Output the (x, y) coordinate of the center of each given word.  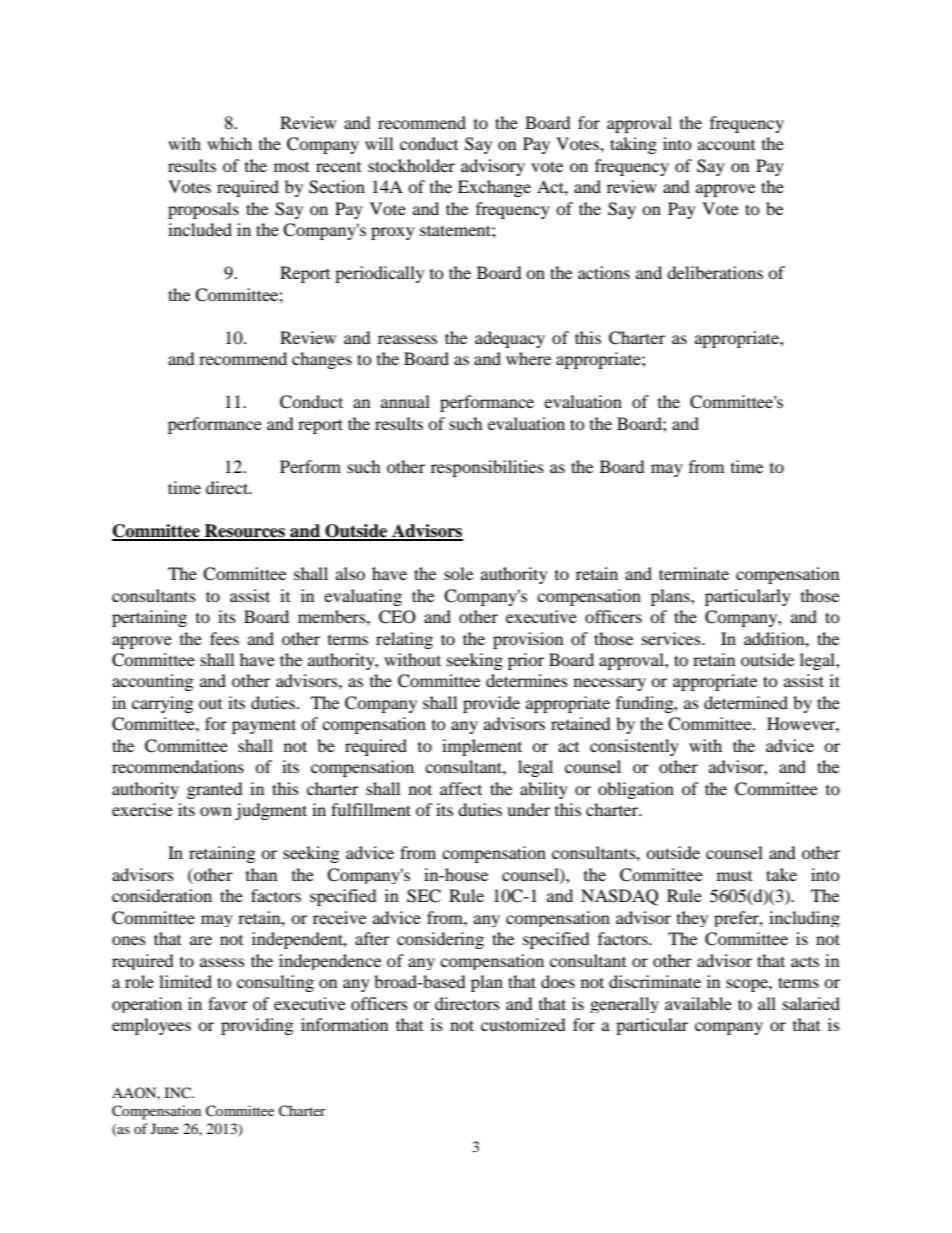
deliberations (715, 272)
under (528, 809)
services (672, 638)
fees (224, 638)
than (261, 874)
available (698, 1003)
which (229, 143)
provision (528, 640)
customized (523, 1024)
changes (322, 360)
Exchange (494, 188)
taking (633, 145)
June (165, 1128)
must (734, 876)
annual (405, 401)
